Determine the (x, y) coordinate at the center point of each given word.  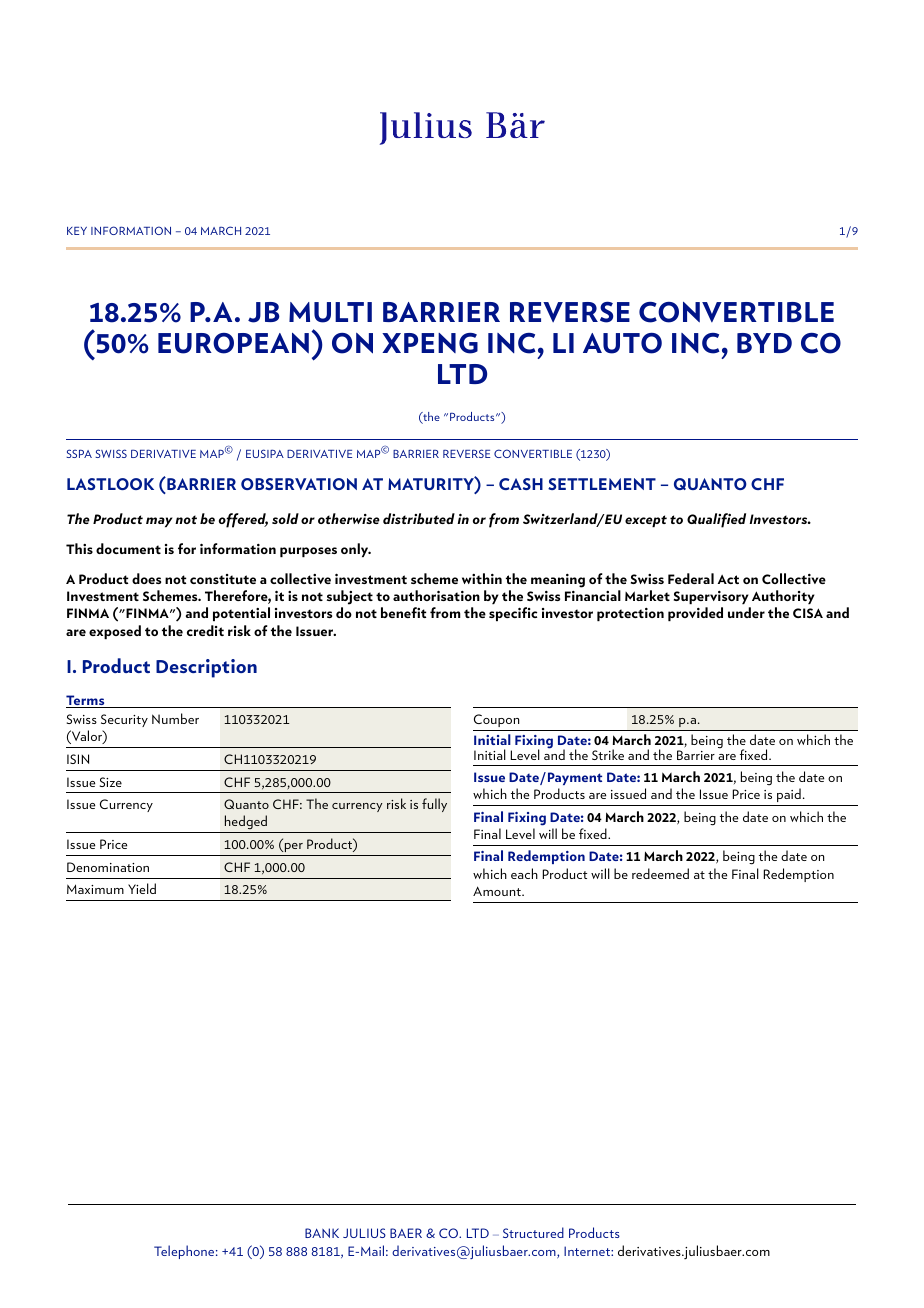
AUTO (622, 343)
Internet (588, 1251)
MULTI (330, 312)
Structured (533, 1232)
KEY (77, 231)
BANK (322, 1233)
